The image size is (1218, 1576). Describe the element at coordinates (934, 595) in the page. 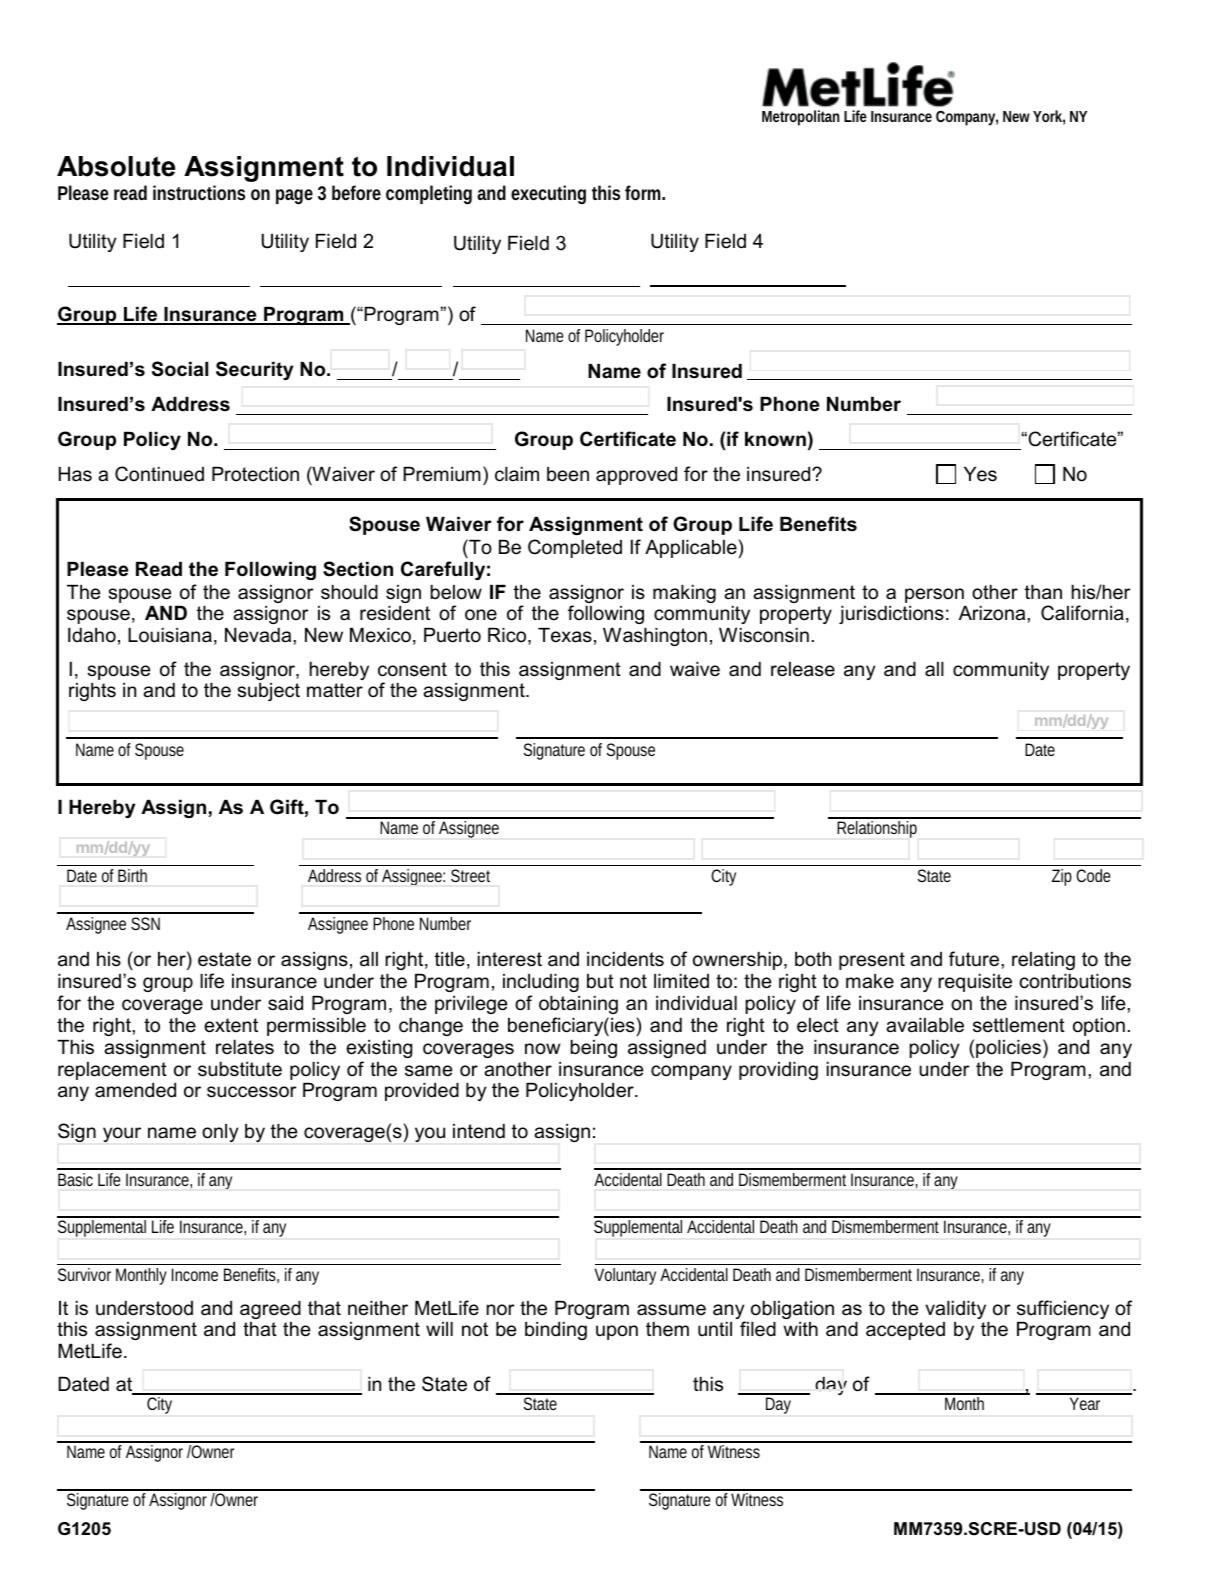

I see `person` at that location.
